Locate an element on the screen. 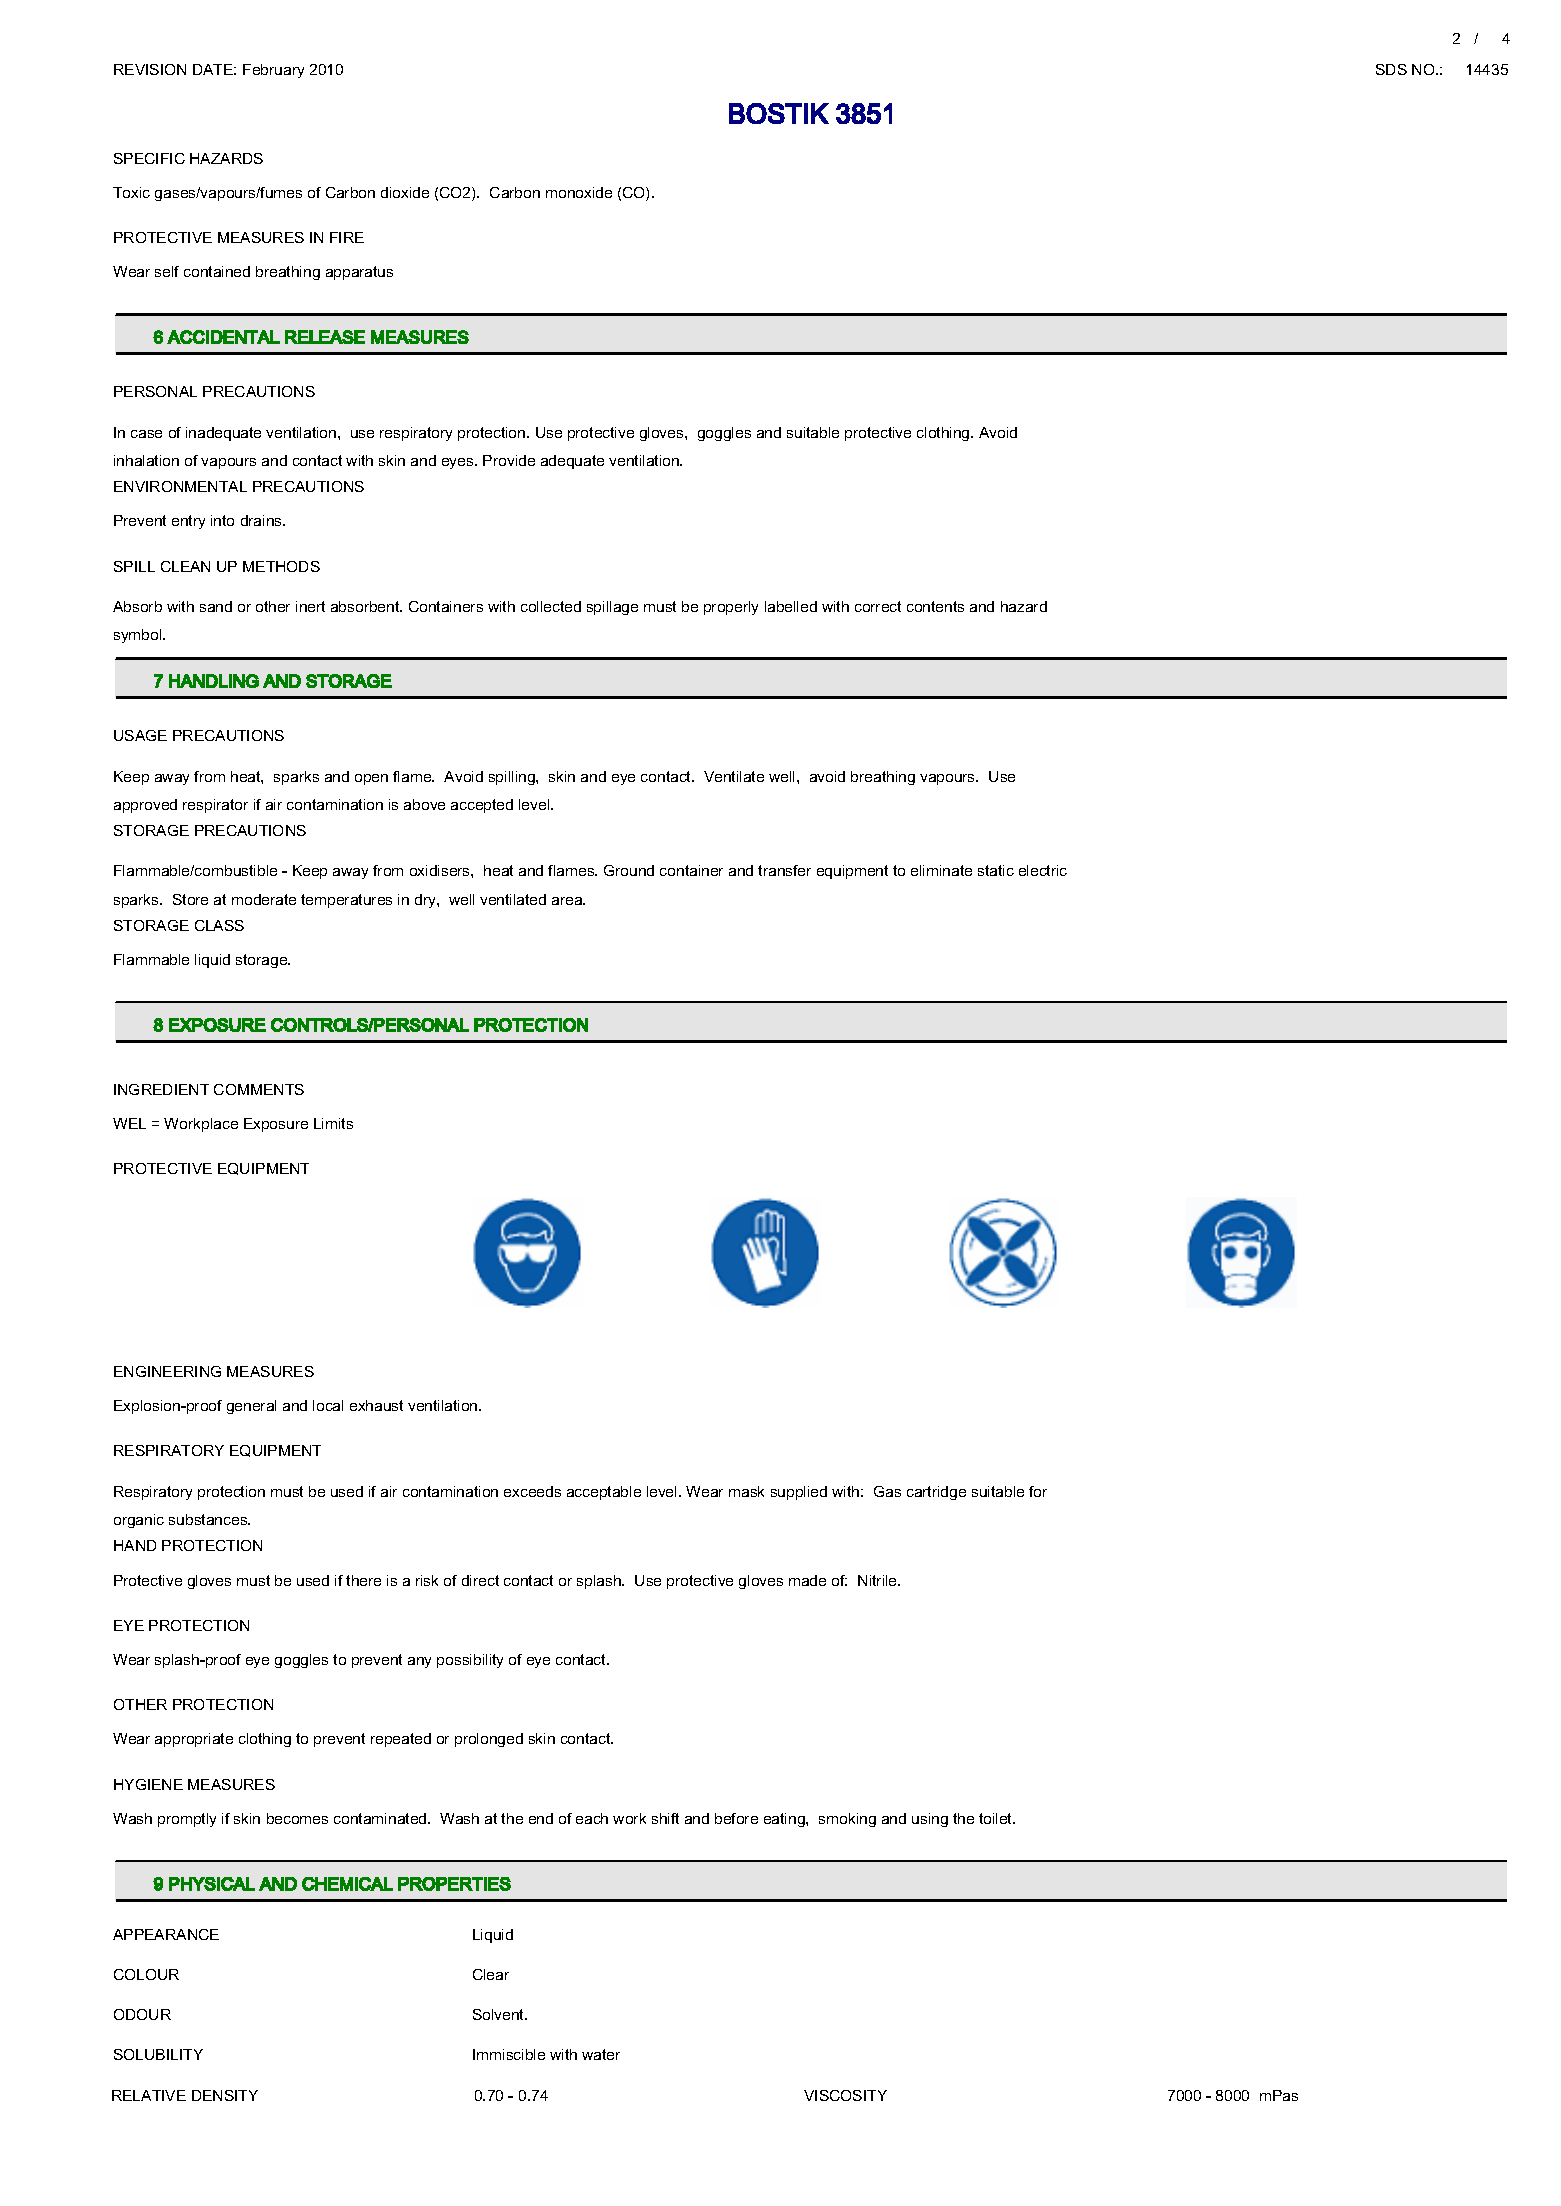 Image resolution: width=1561 pixels, height=2206 pixels. VISCOSITY is located at coordinates (845, 2095).
